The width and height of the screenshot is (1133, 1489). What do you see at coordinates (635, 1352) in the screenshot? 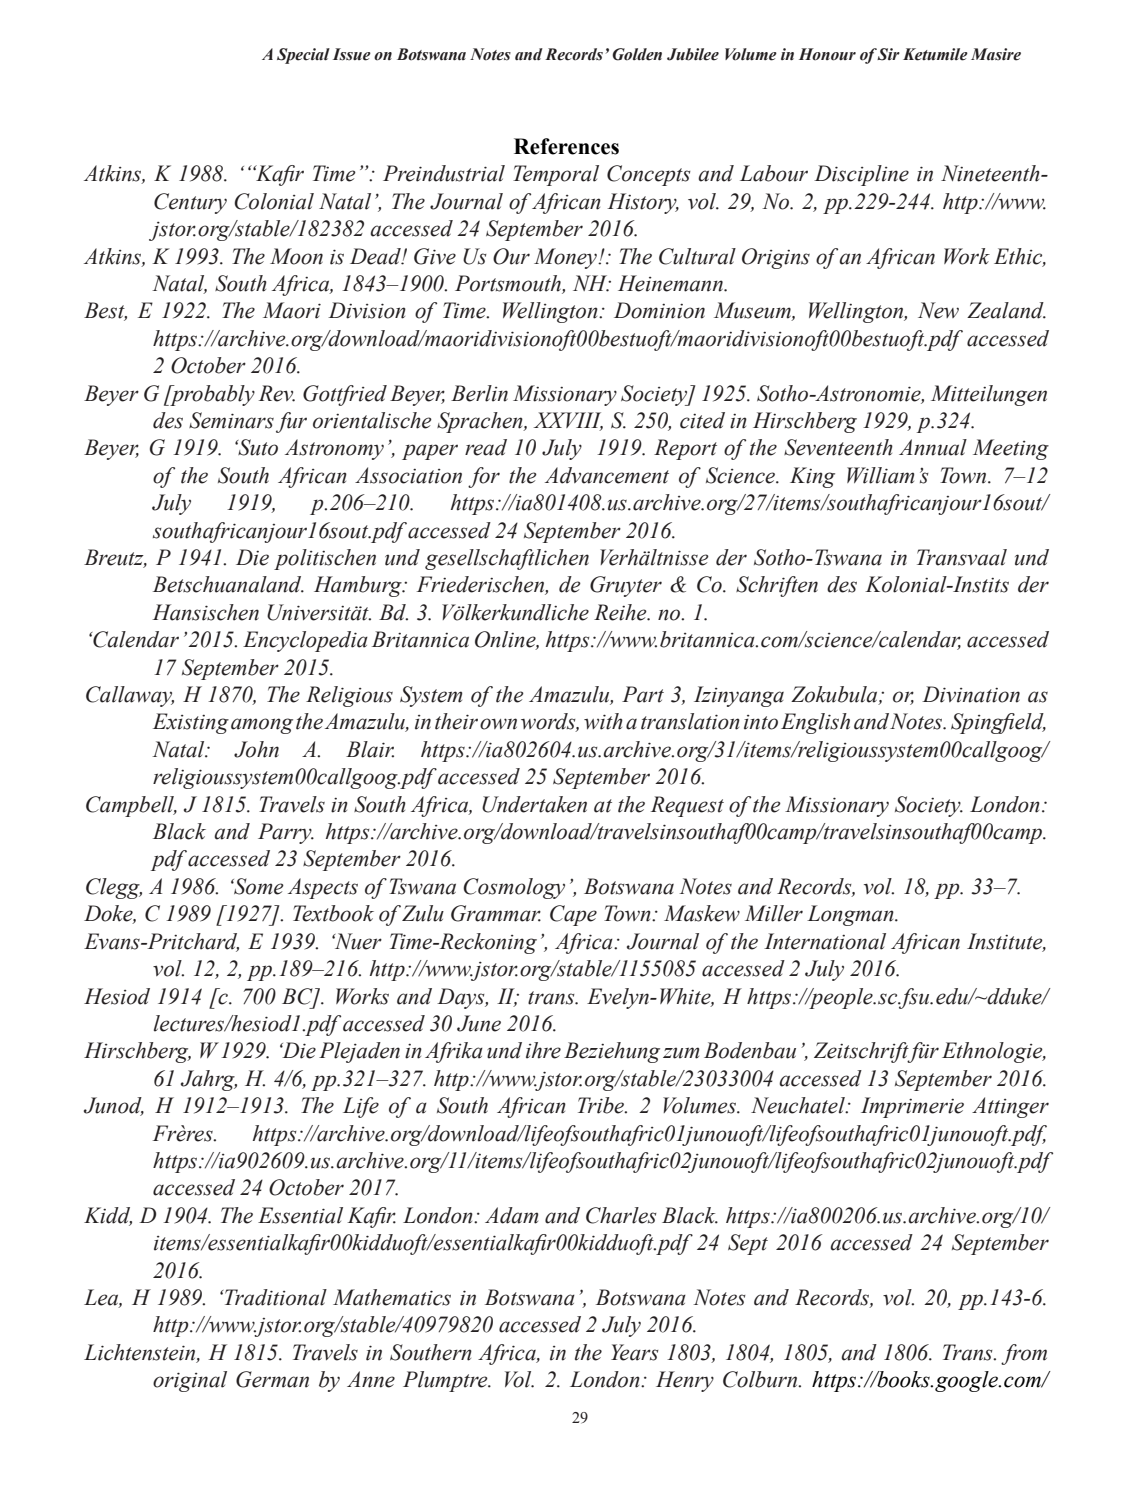
I see `Years` at bounding box center [635, 1352].
